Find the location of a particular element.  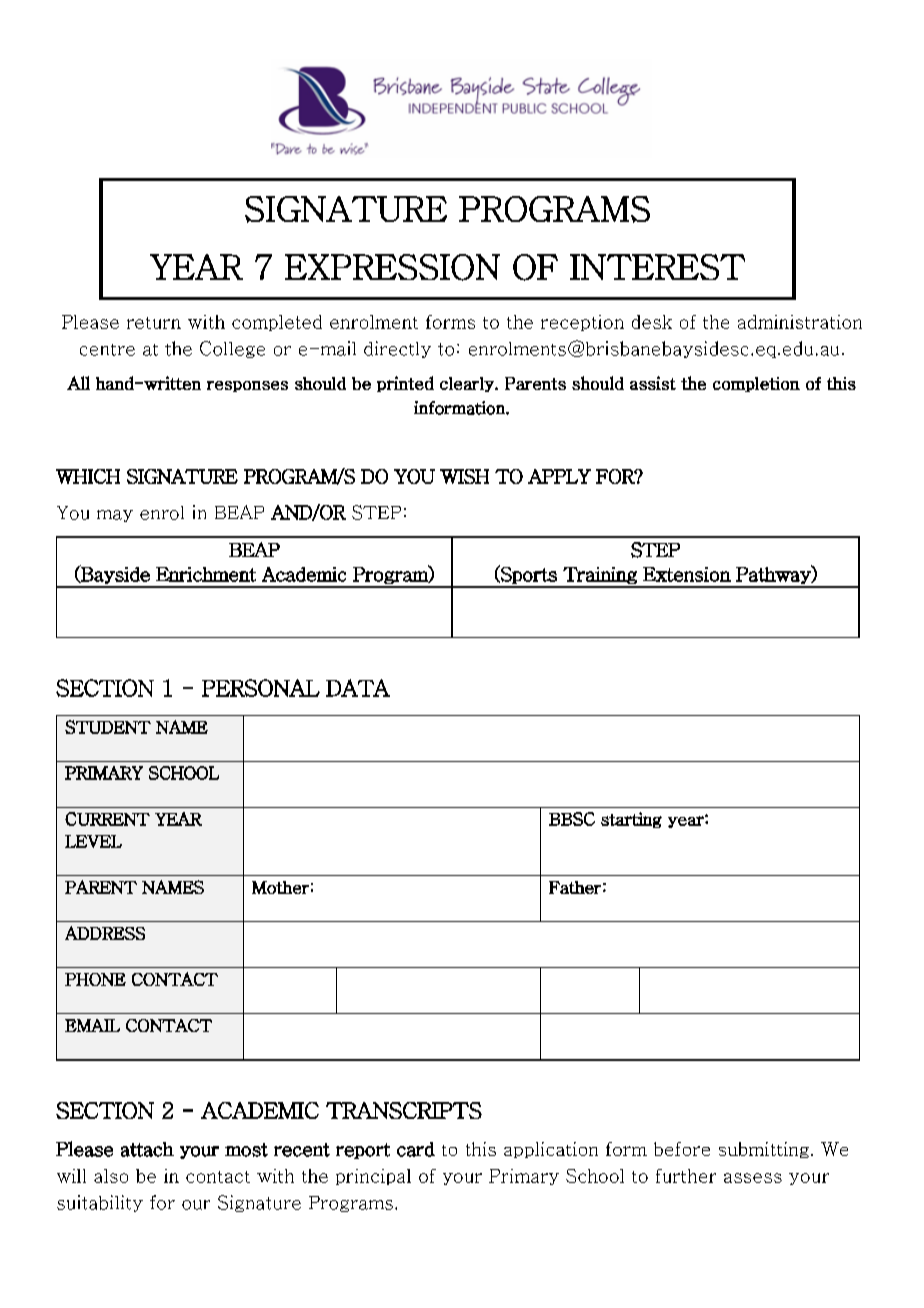

INTEREST is located at coordinates (657, 267).
